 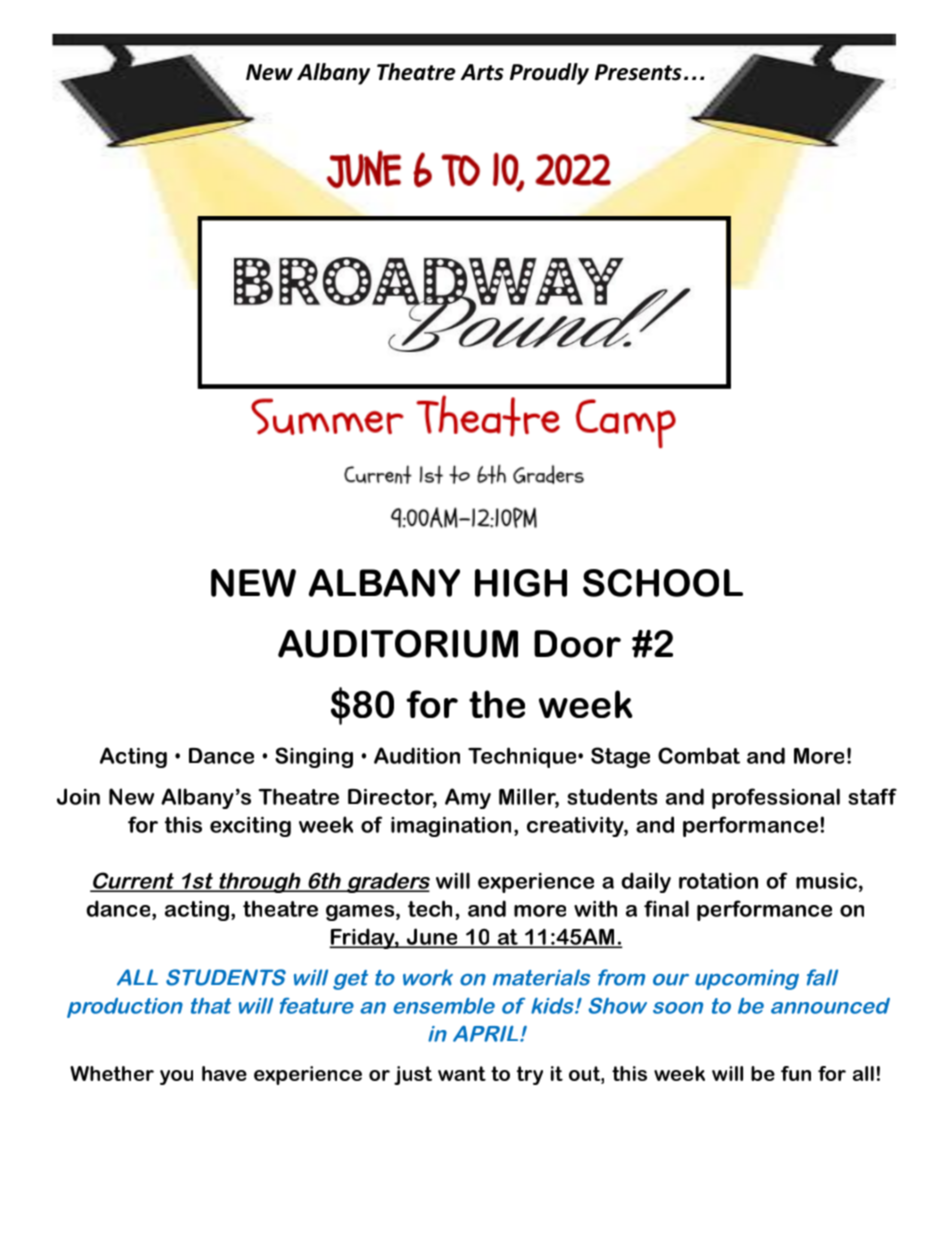 What do you see at coordinates (638, 72) in the document?
I see `Presents` at bounding box center [638, 72].
